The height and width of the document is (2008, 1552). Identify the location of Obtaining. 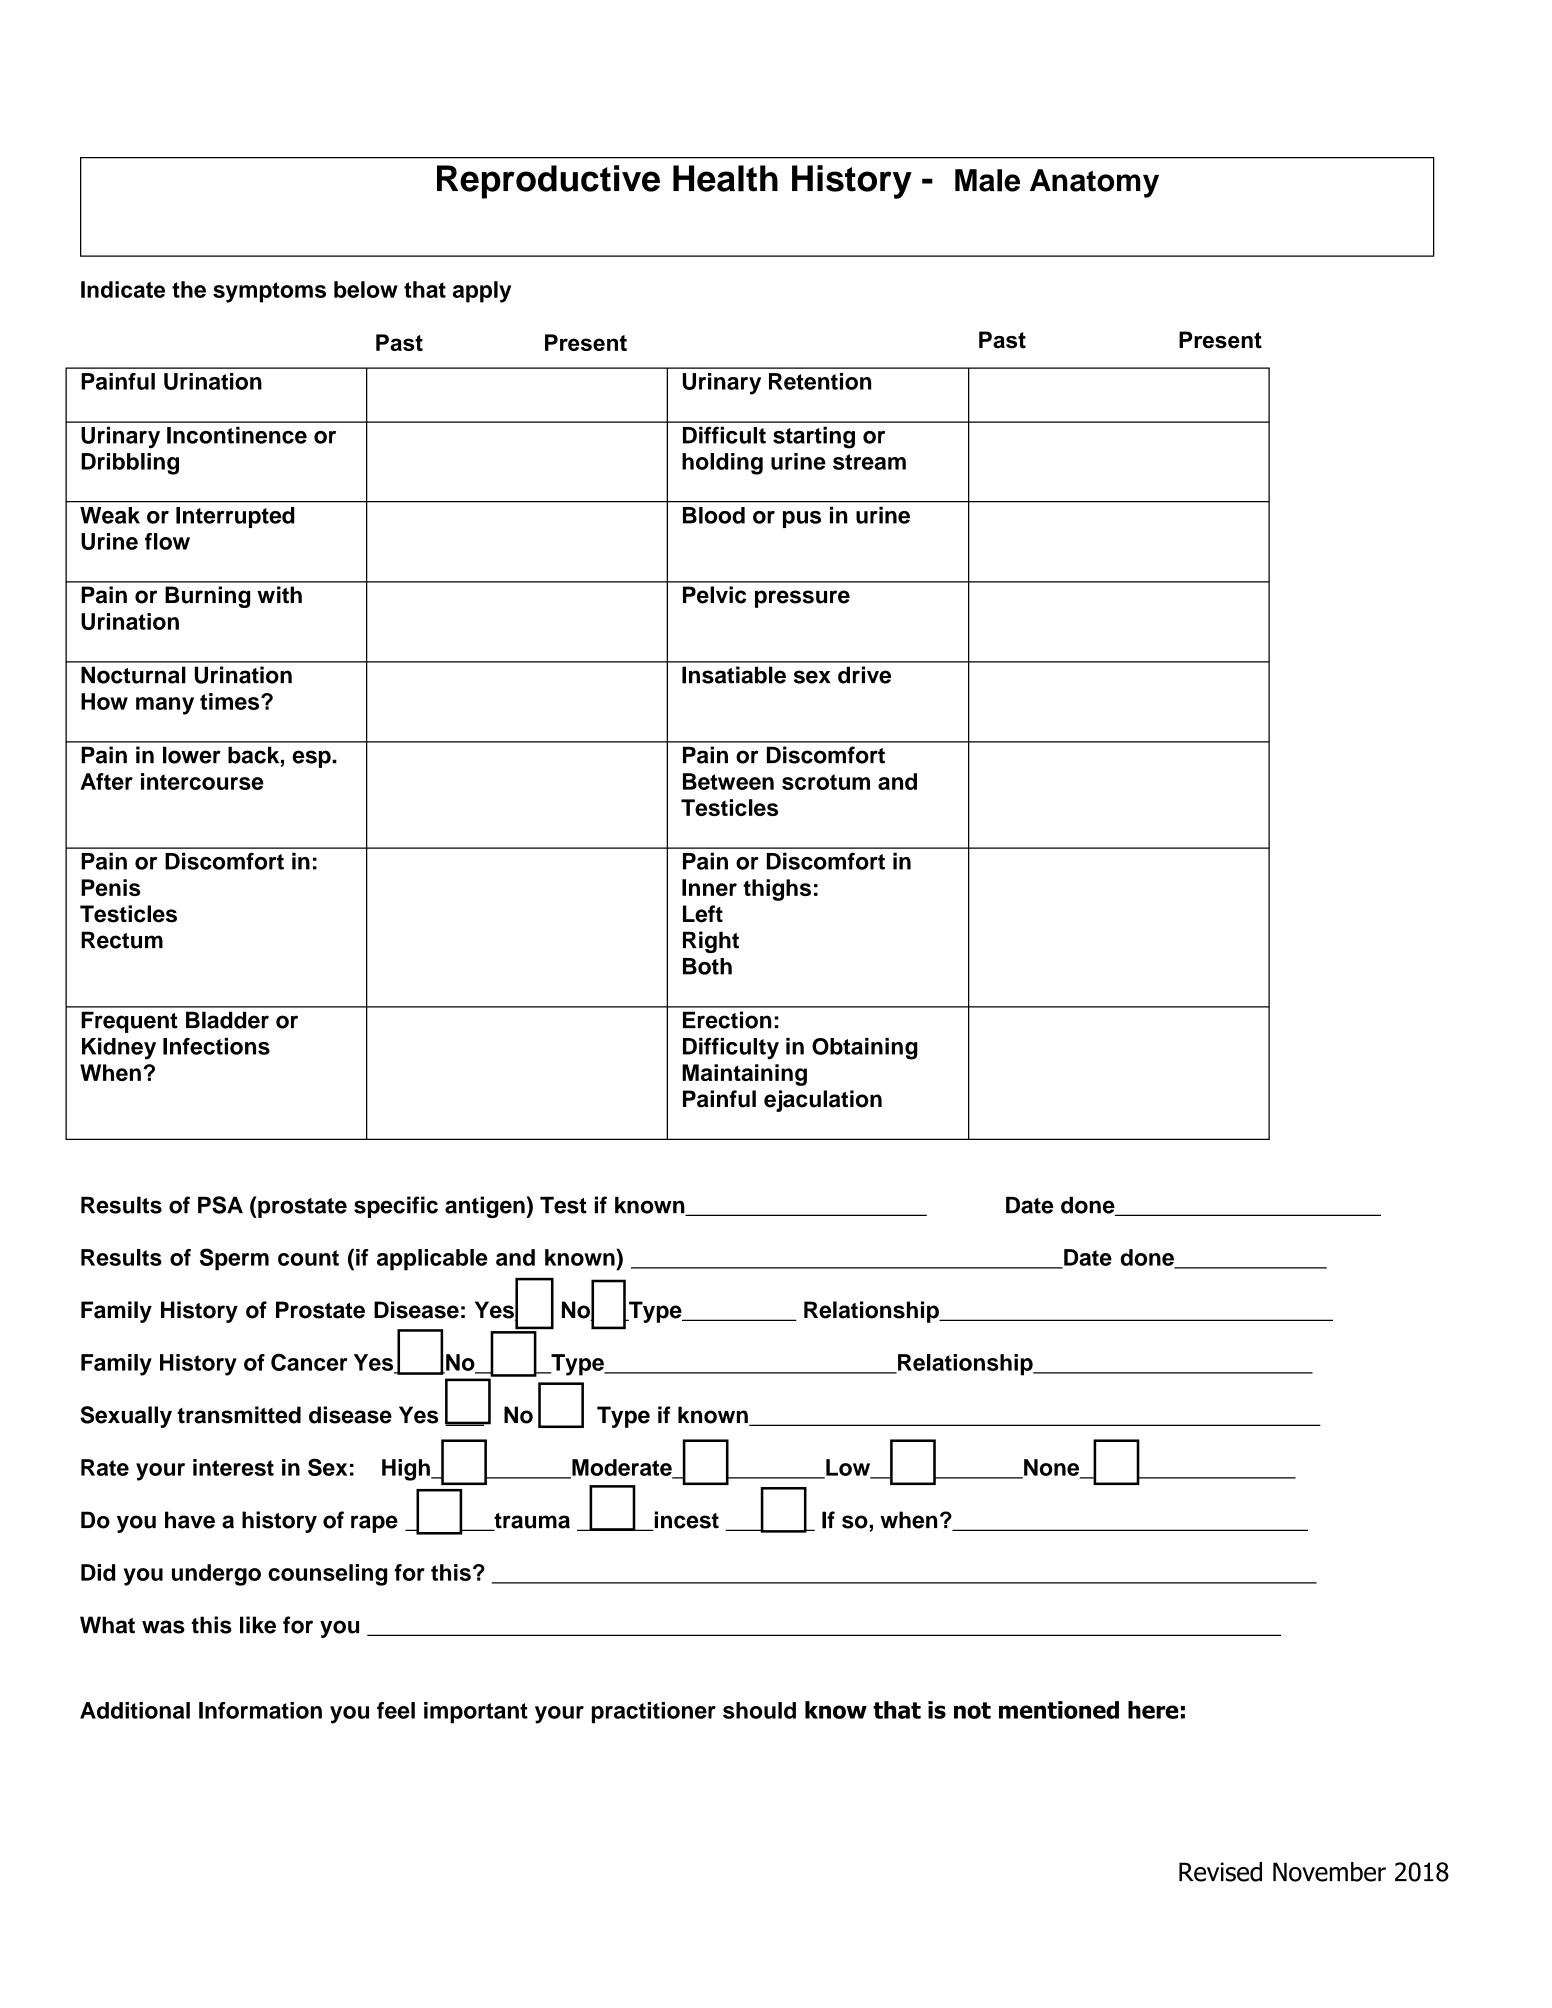
(865, 1049).
